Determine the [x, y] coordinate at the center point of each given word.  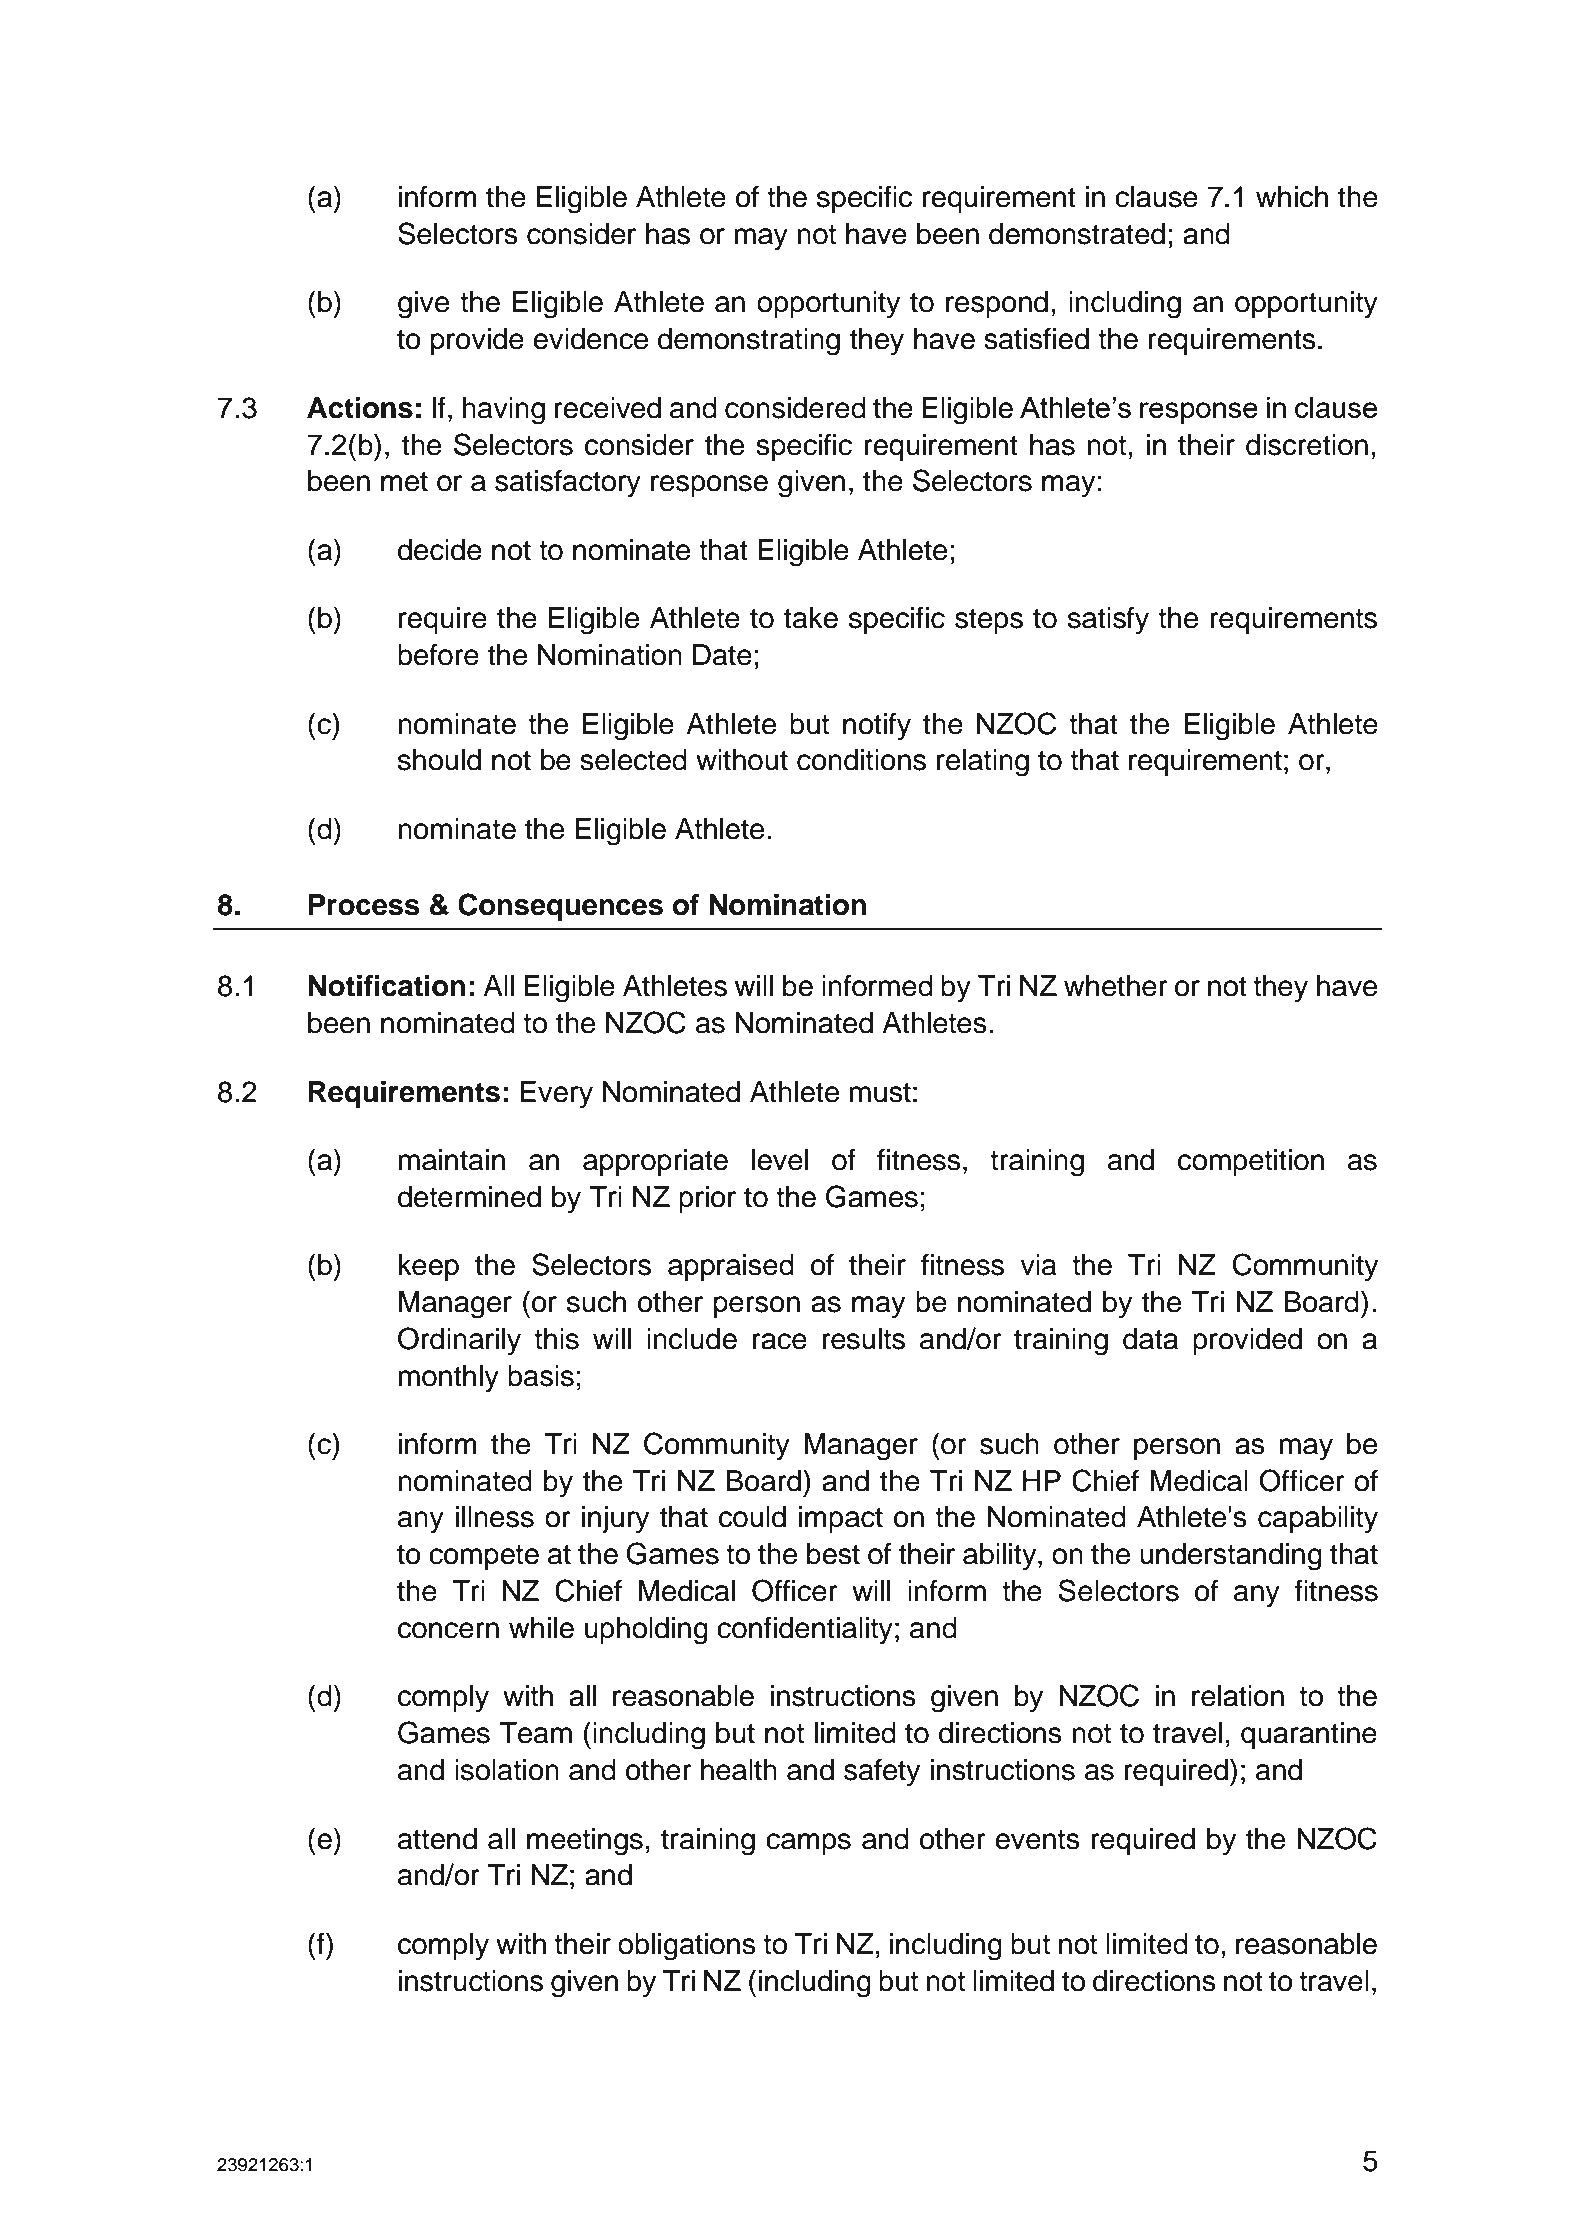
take [811, 618]
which [1292, 197]
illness [495, 1517]
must [880, 1092]
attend [437, 1839]
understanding [1231, 1557]
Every [557, 1095]
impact [841, 1519]
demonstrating [749, 342]
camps [808, 1844]
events [1037, 1840]
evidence [590, 339]
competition [1251, 1162]
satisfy [1108, 620]
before [438, 654]
